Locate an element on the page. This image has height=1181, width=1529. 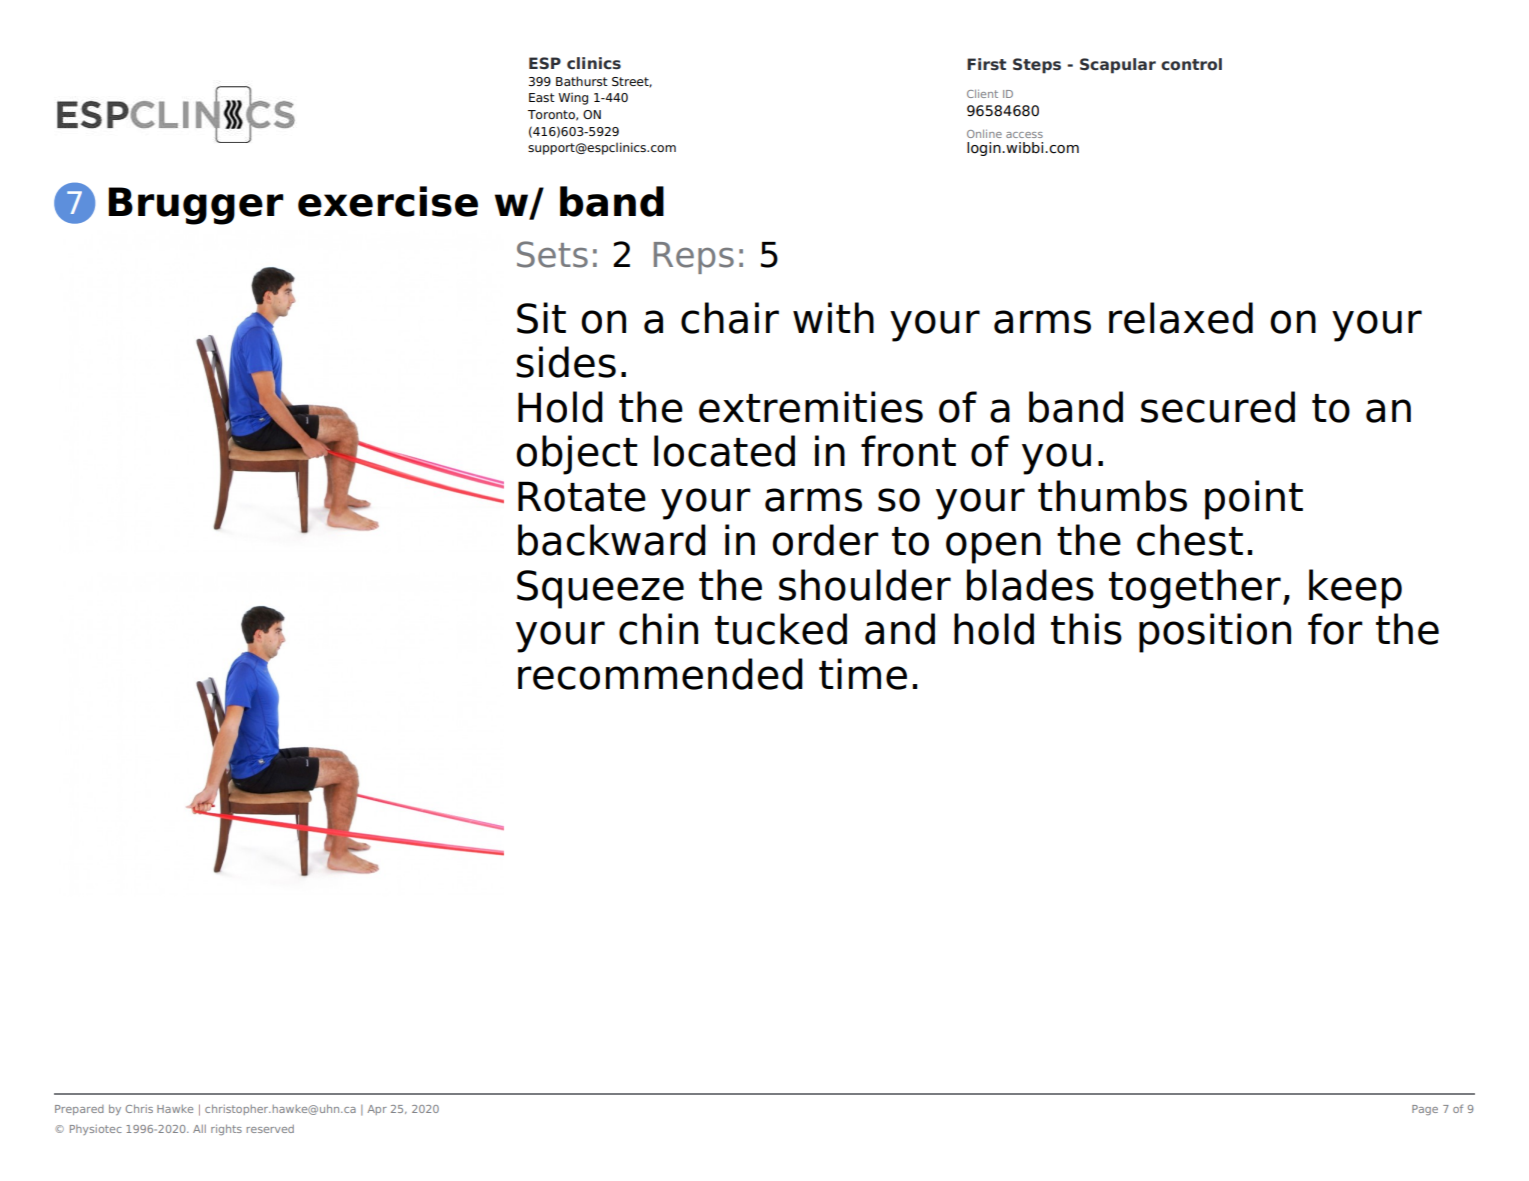
time is located at coordinates (863, 674).
